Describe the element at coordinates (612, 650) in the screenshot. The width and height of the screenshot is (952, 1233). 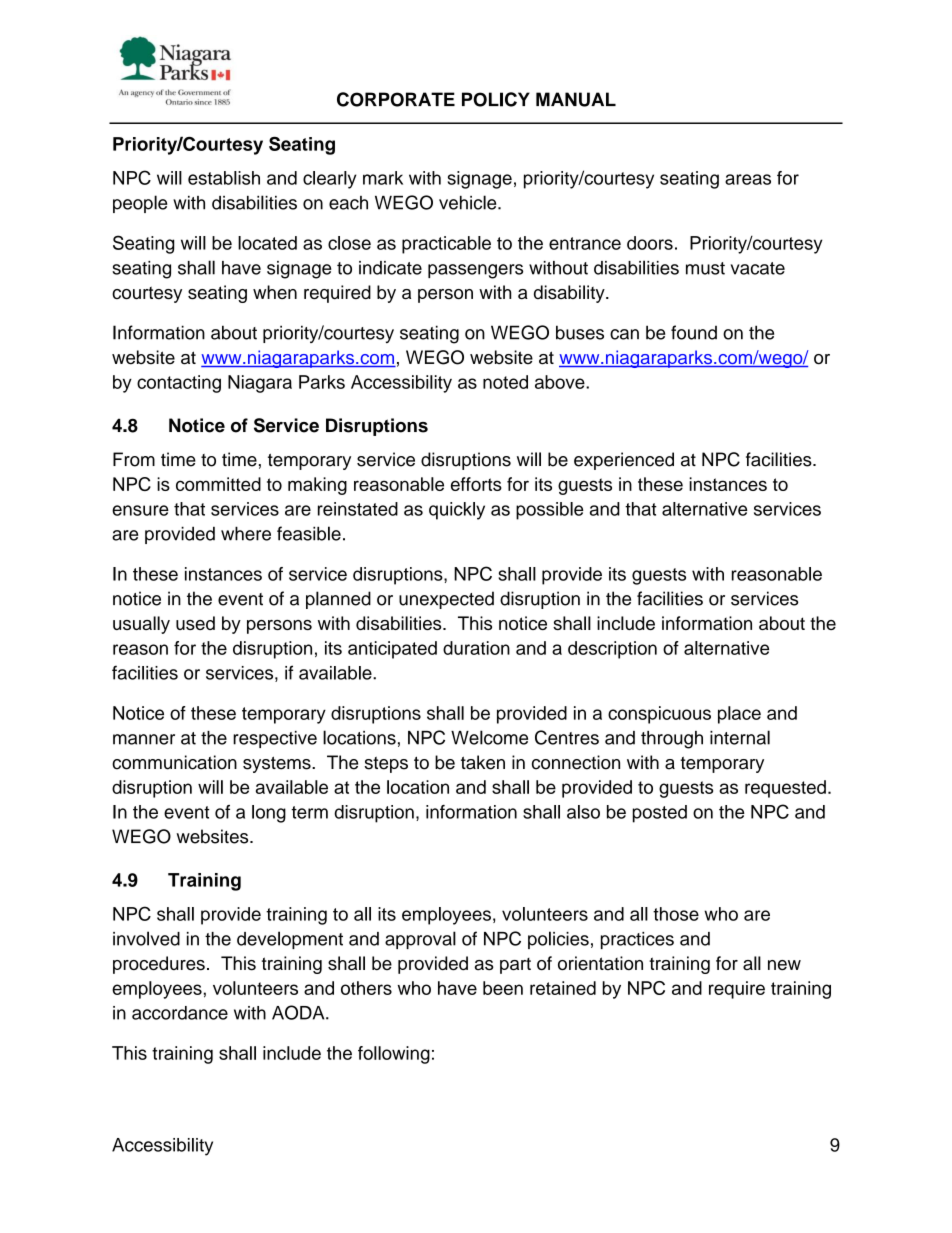
I see `description` at that location.
